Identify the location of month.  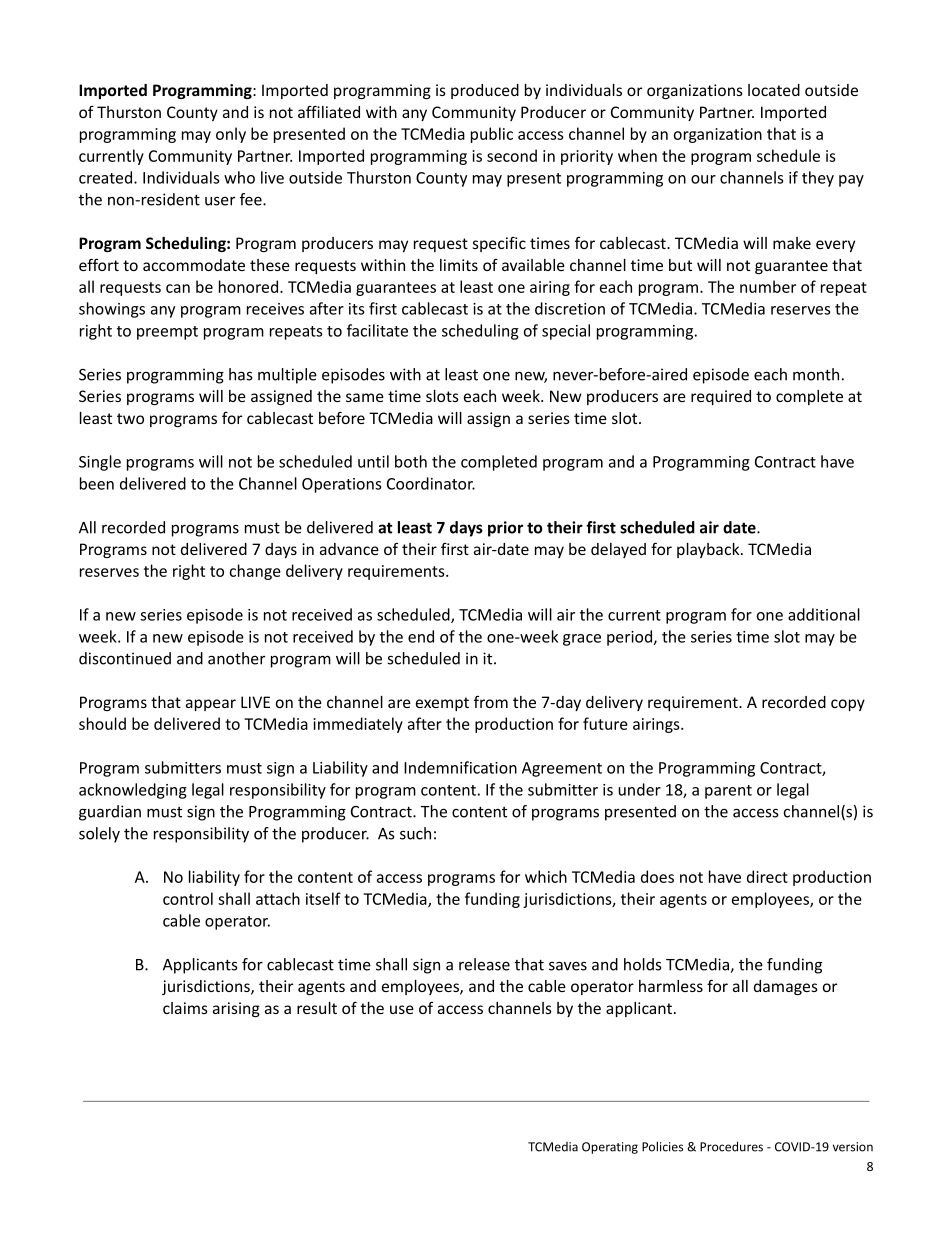
(816, 374).
